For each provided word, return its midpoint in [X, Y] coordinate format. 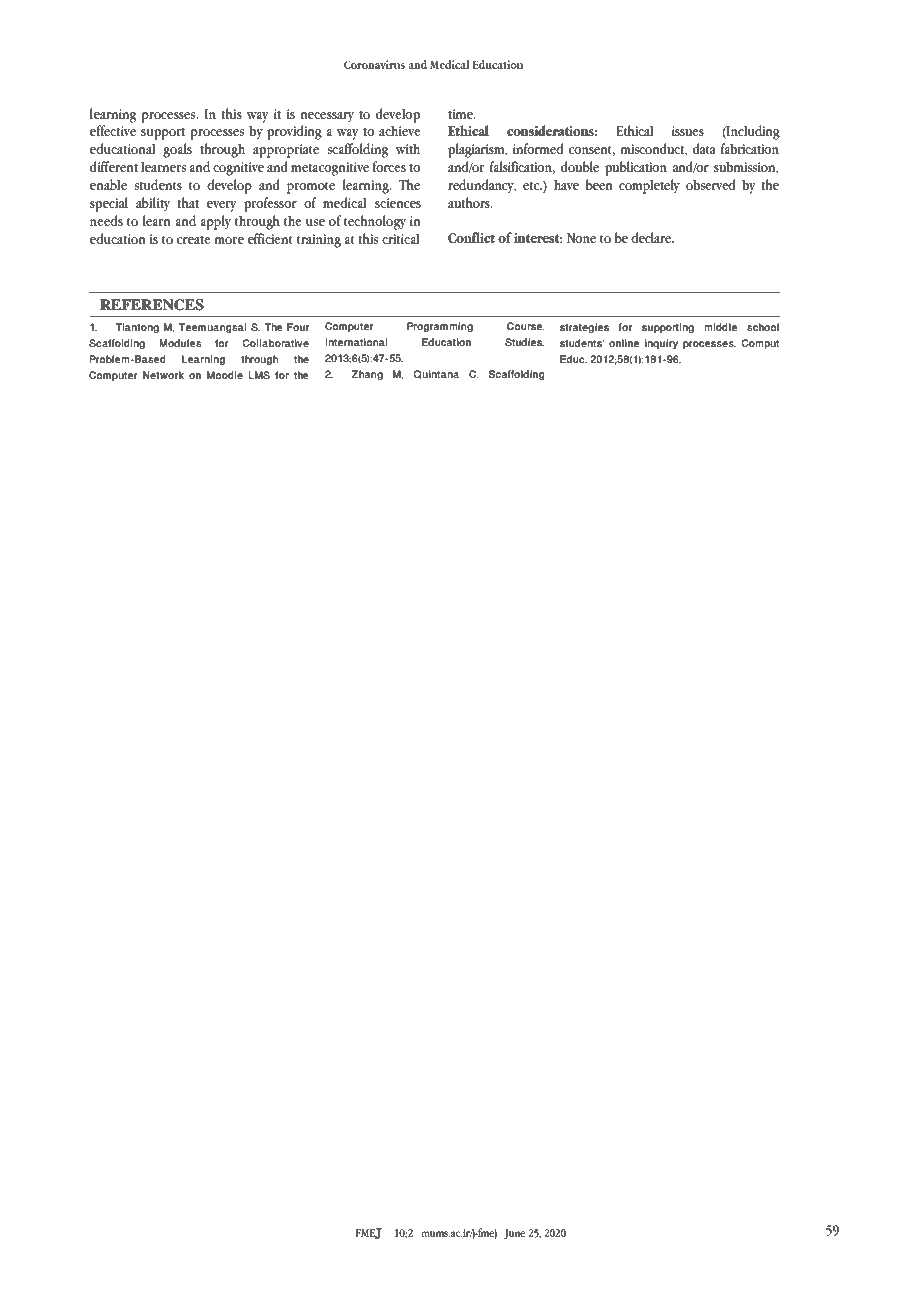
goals [177, 150]
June [514, 1234]
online [624, 343]
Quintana [436, 374]
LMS [259, 375]
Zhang [367, 375]
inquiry [661, 344]
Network [163, 375]
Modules [180, 343]
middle [720, 327]
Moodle [225, 375]
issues [688, 131]
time [461, 114]
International [356, 342]
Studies [524, 342]
